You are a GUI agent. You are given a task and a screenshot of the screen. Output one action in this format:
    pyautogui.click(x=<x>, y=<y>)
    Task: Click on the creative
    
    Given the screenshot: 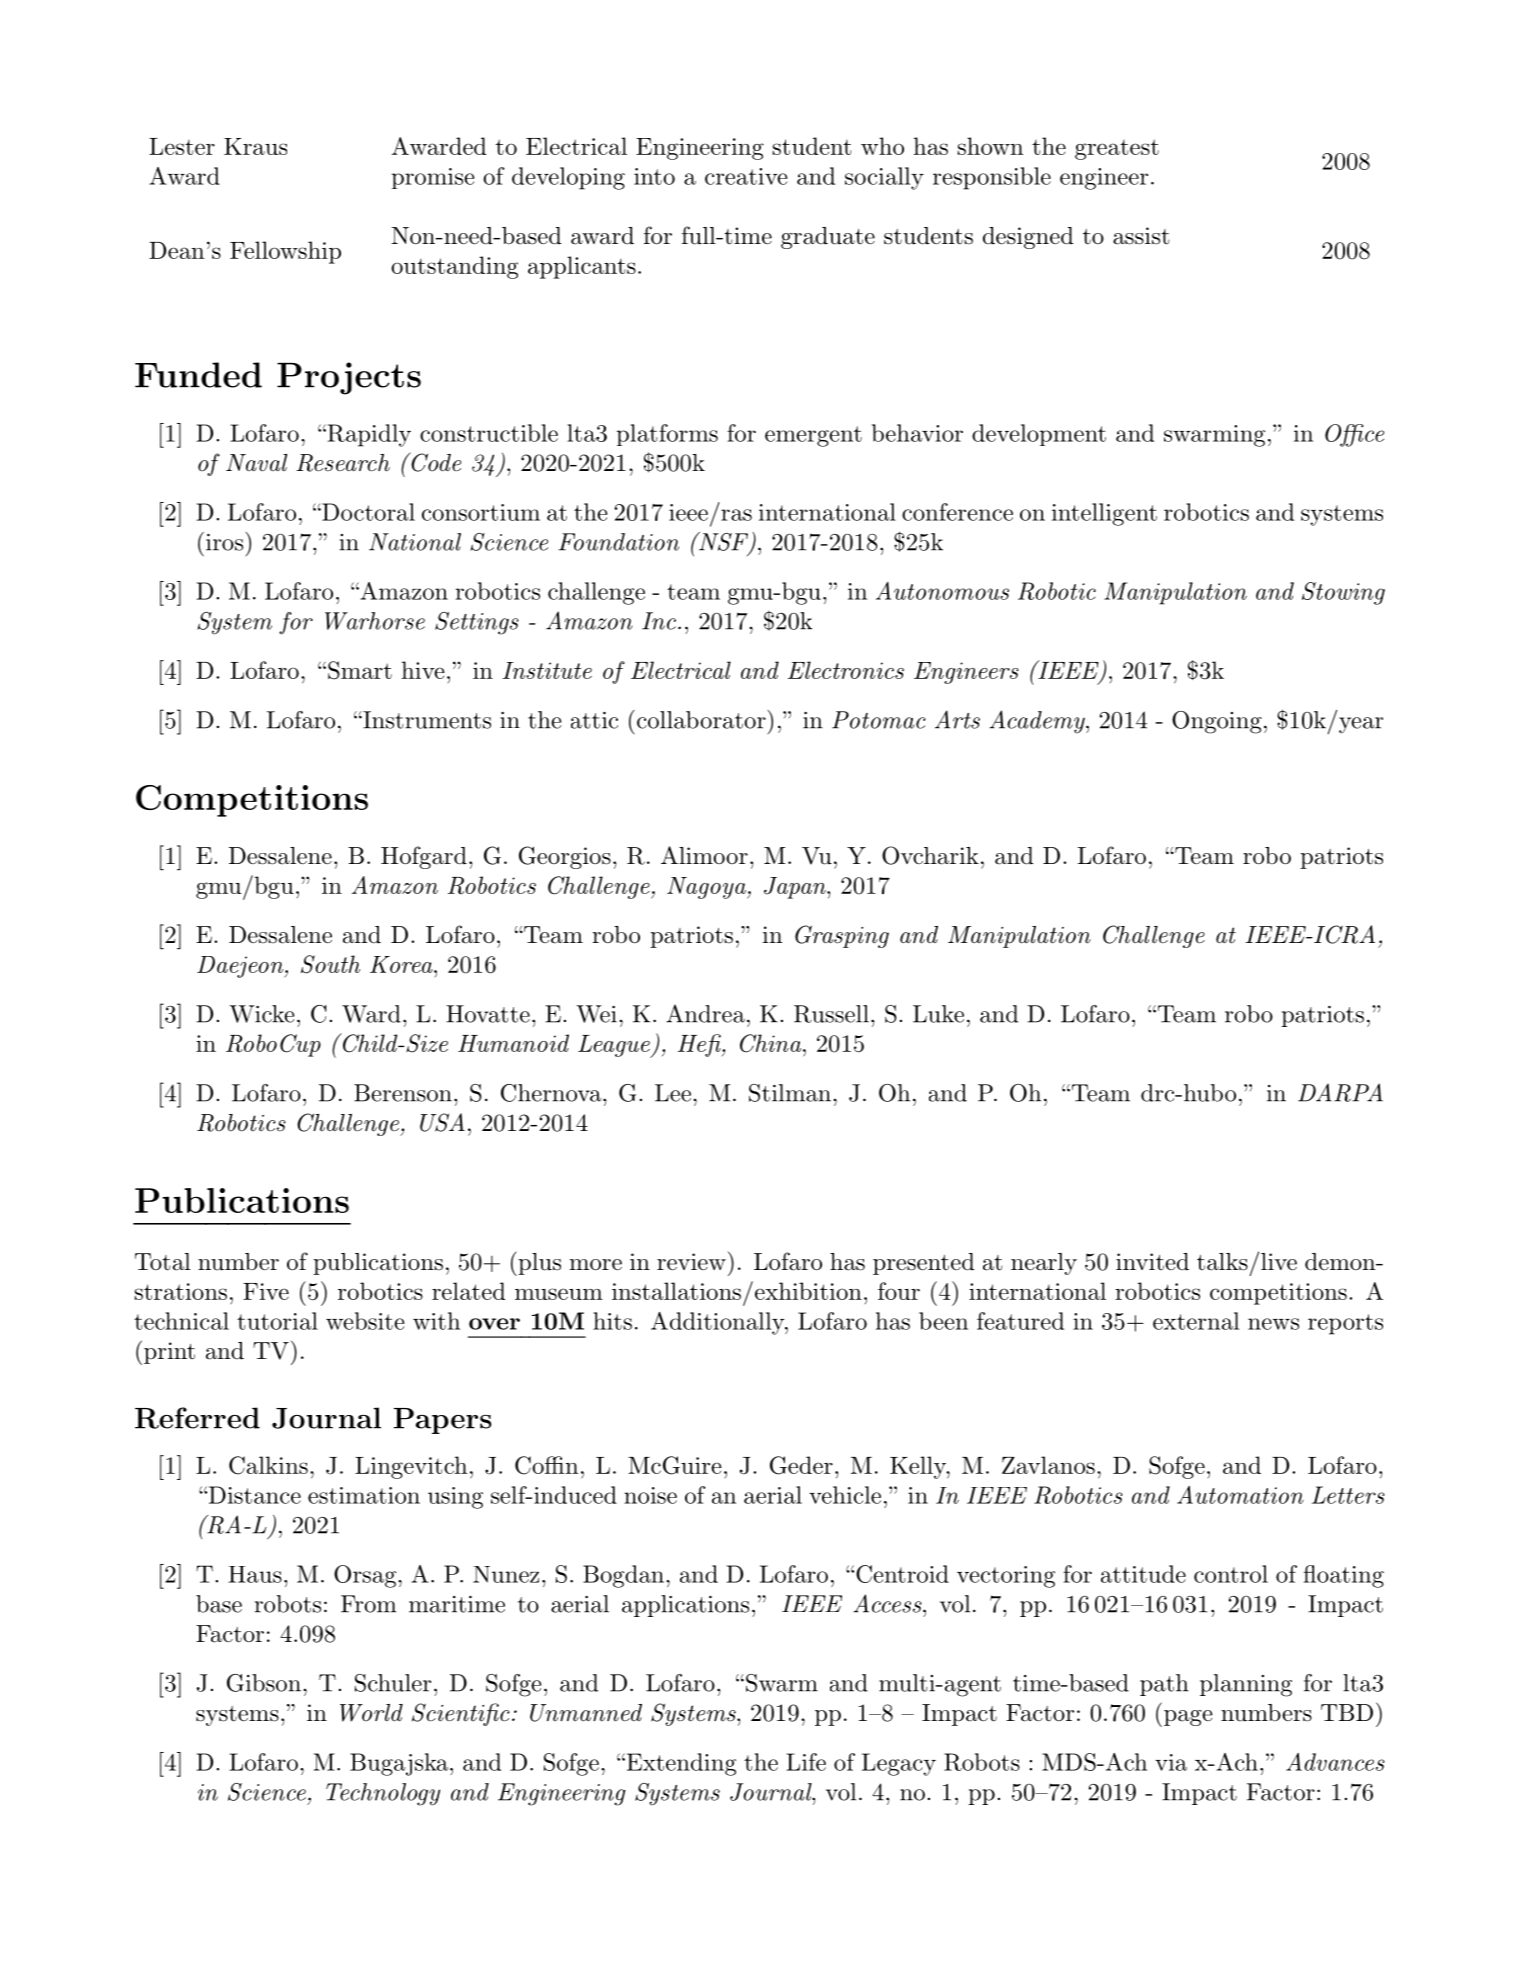 What is the action you would take?
    pyautogui.click(x=746, y=176)
